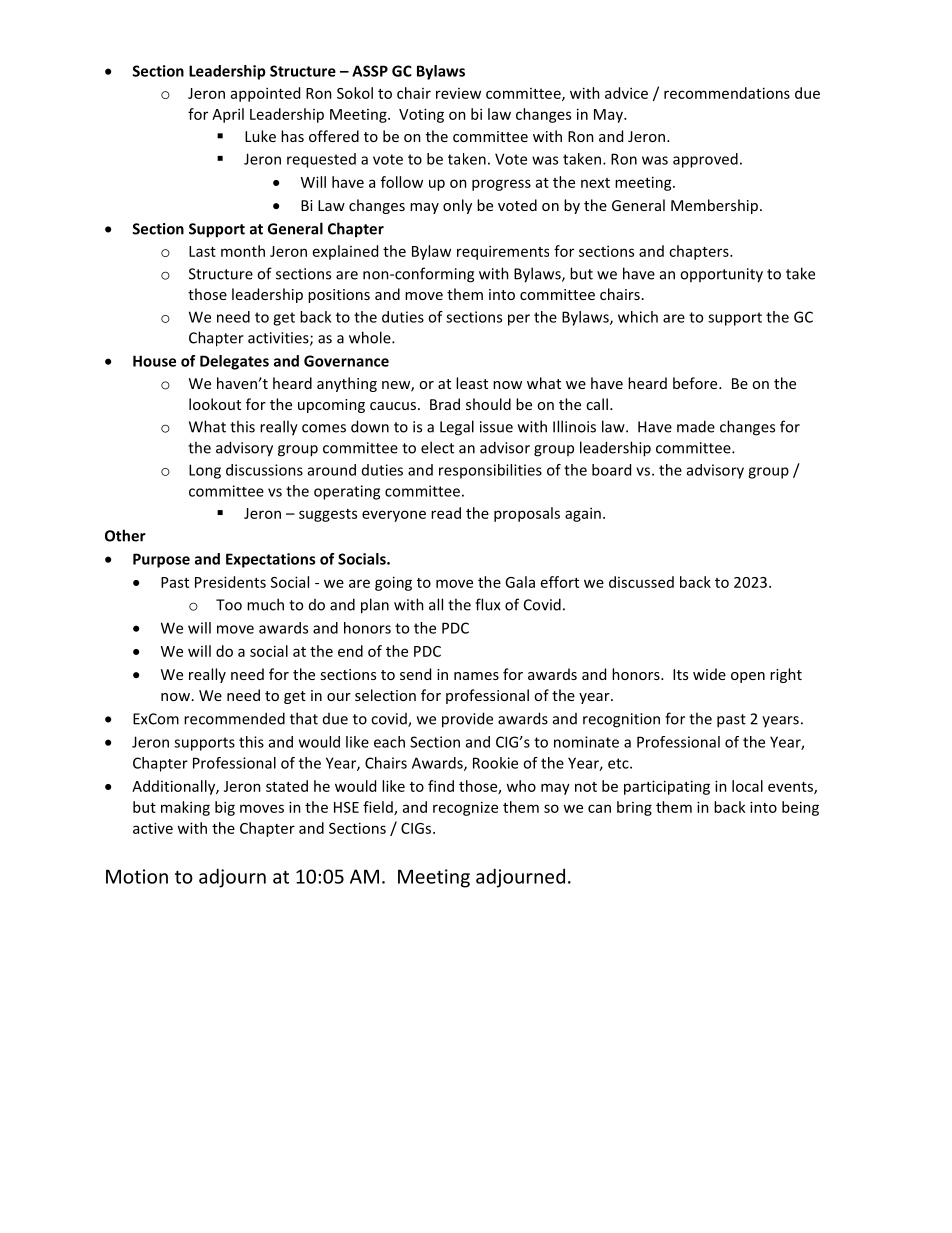 The width and height of the screenshot is (952, 1233). I want to click on review, so click(458, 93).
